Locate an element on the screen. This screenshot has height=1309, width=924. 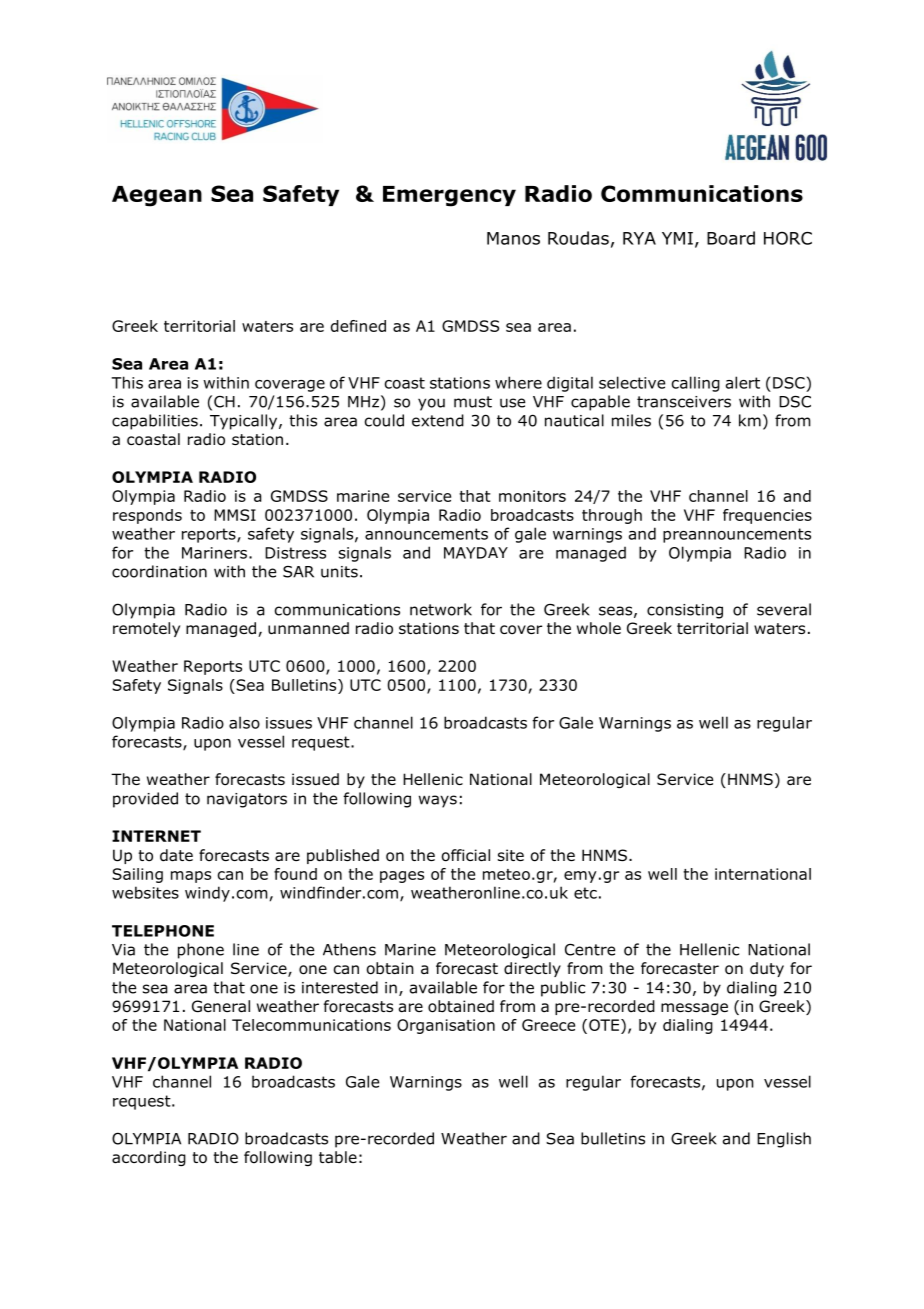
ways is located at coordinates (438, 801).
